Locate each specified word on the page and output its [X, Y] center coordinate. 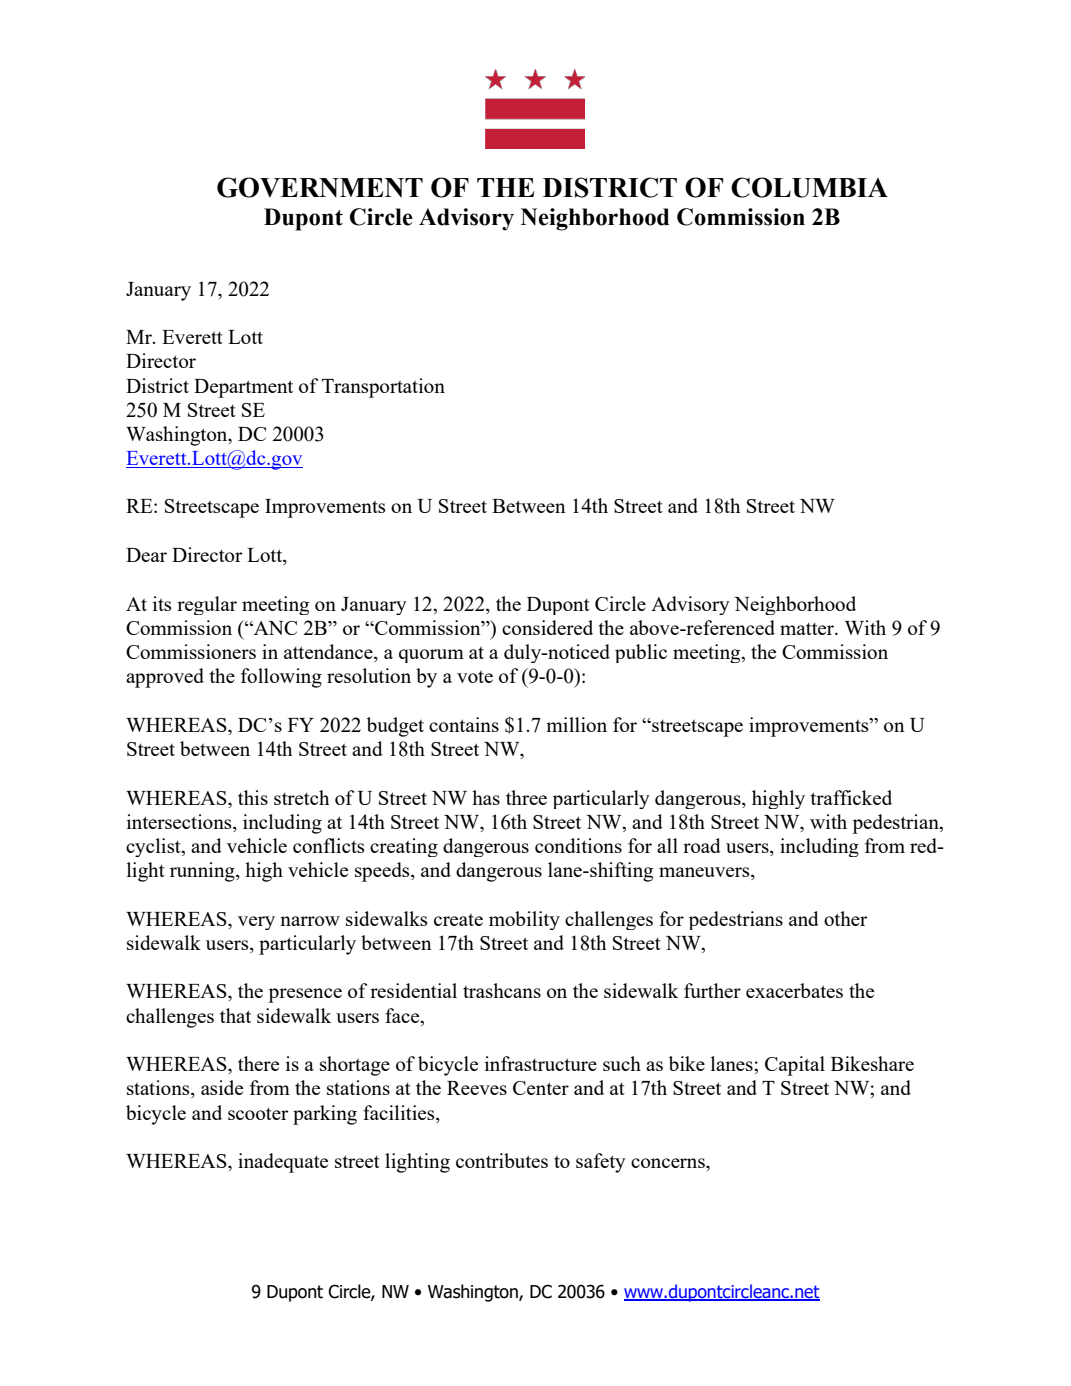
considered [547, 627]
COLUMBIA [809, 187]
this [253, 797]
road [702, 845]
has [486, 797]
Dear [146, 555]
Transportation [383, 388]
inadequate [283, 1163]
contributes [502, 1160]
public [641, 653]
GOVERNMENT [320, 187]
